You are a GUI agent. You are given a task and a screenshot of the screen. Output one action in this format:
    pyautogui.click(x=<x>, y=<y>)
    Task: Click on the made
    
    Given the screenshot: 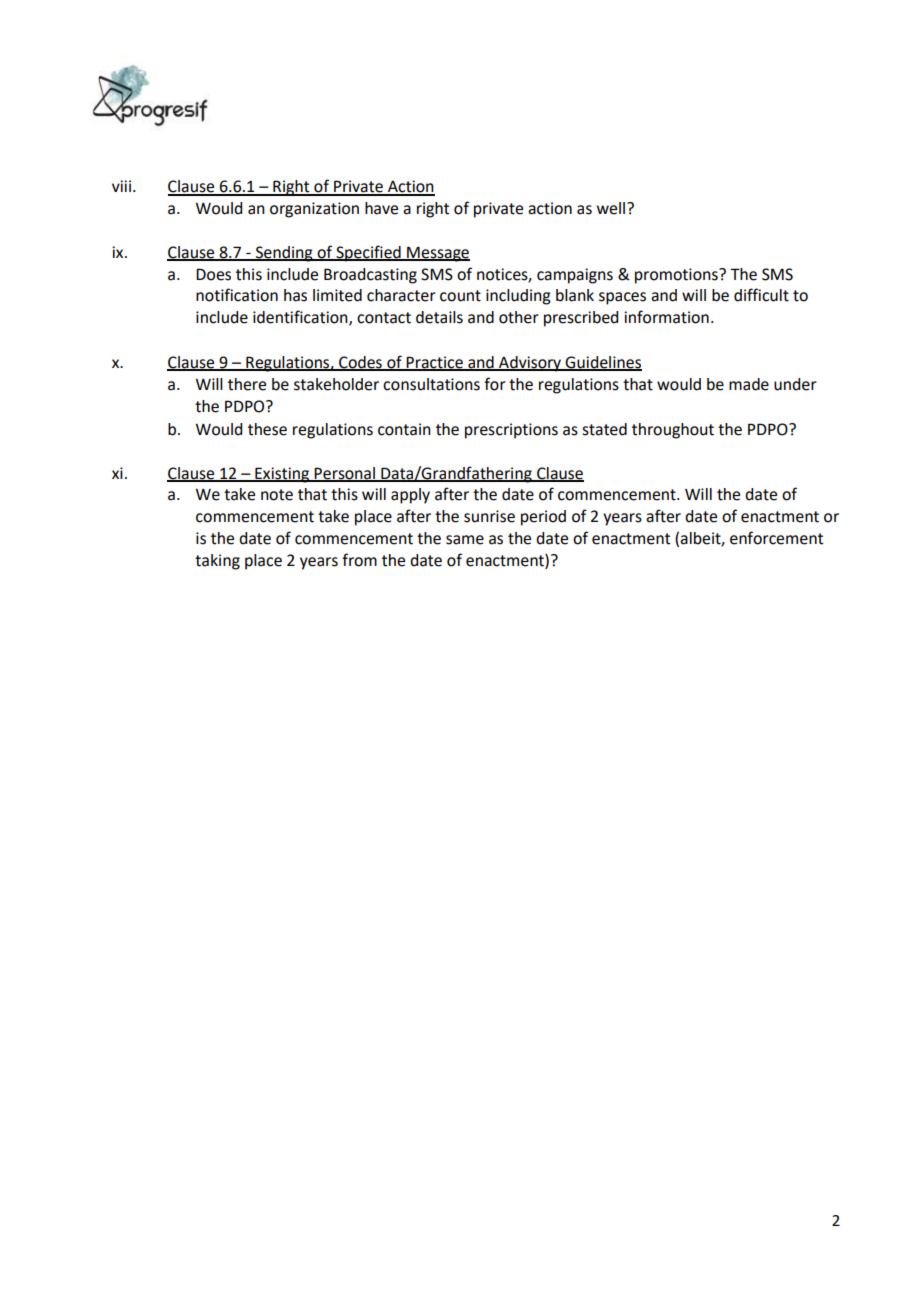 What is the action you would take?
    pyautogui.click(x=749, y=384)
